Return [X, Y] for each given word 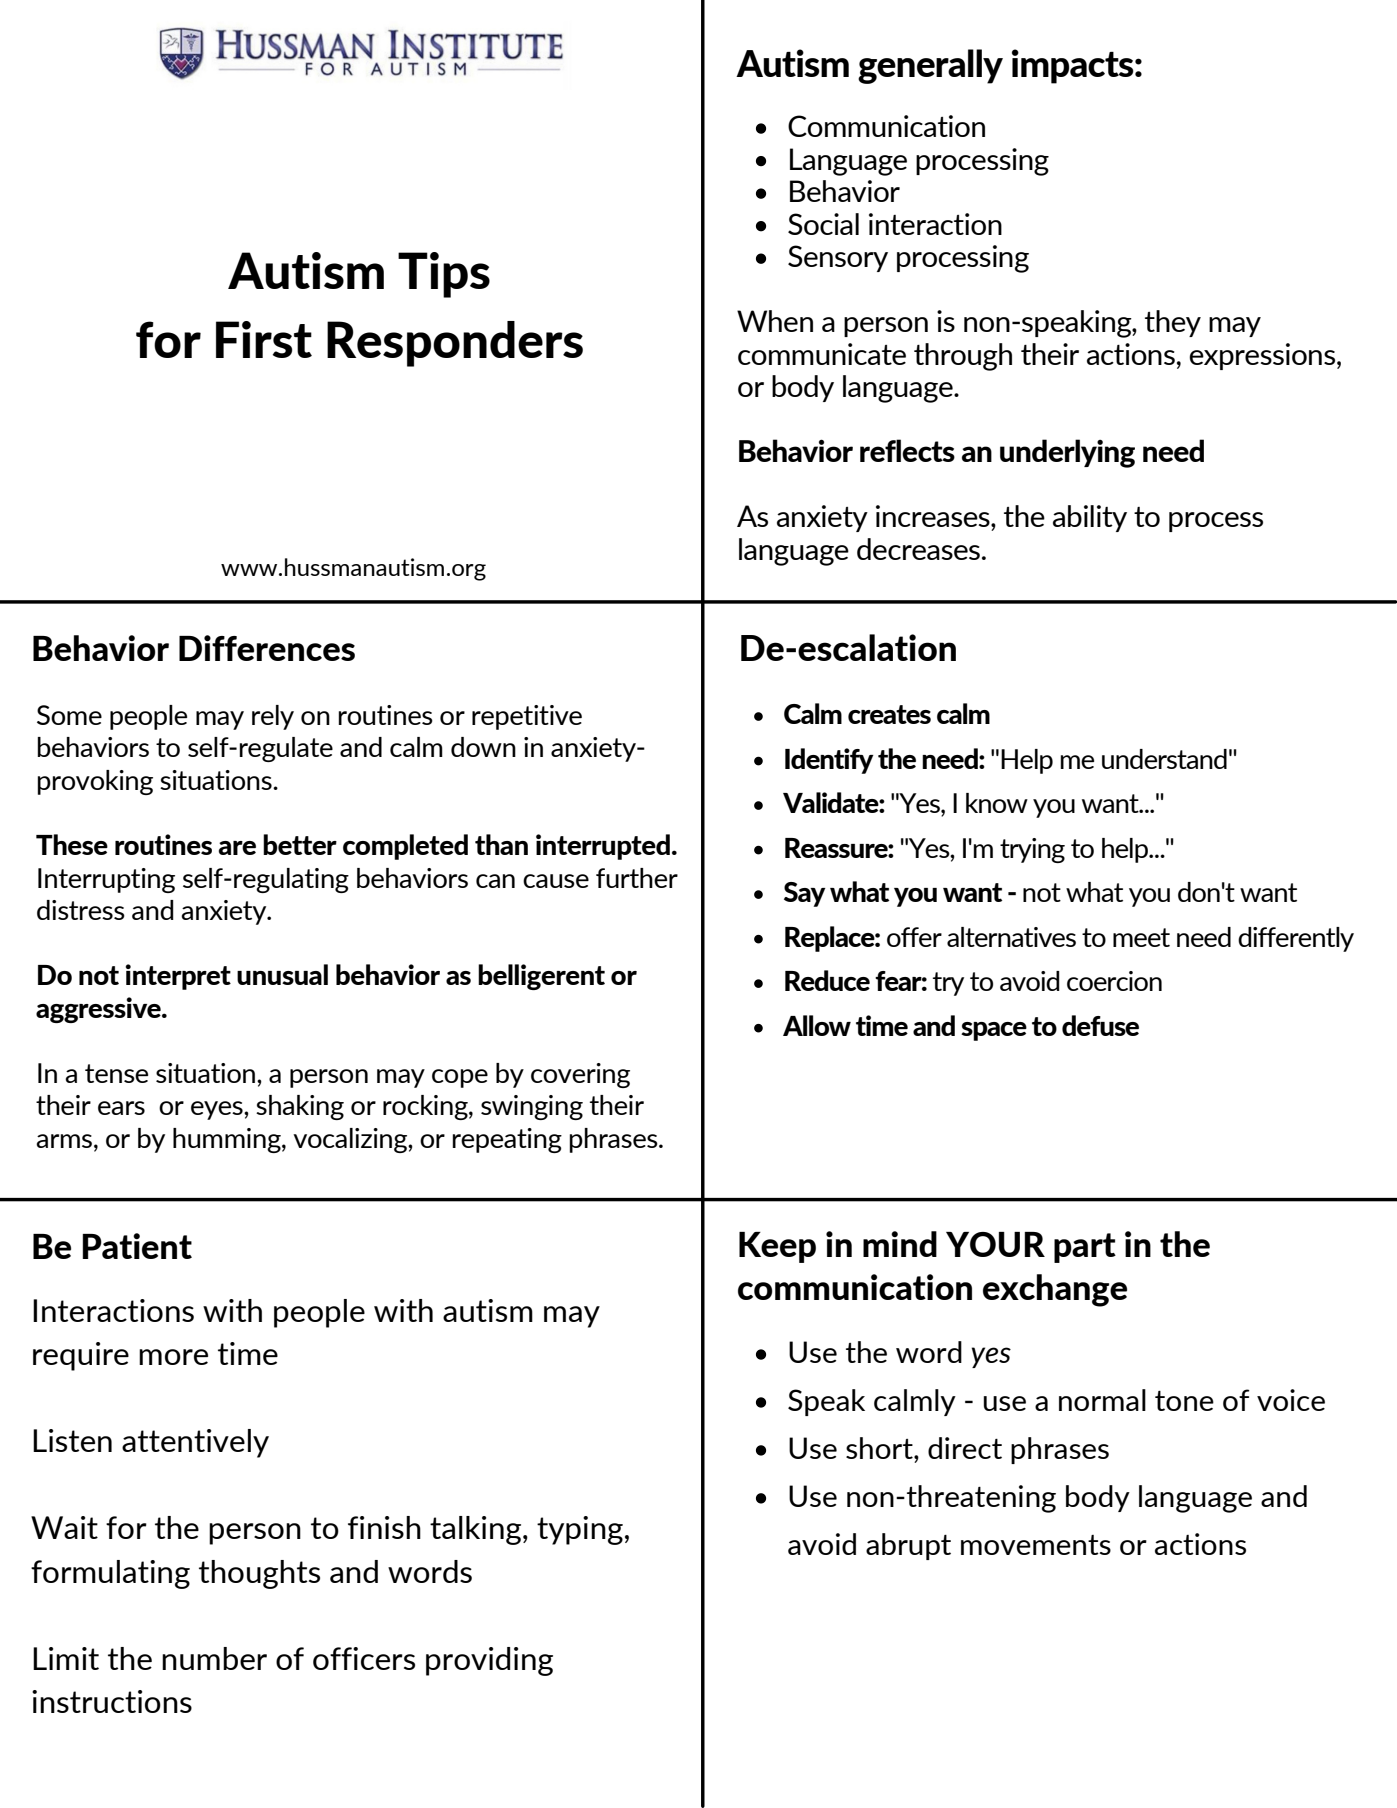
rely [273, 717]
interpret [178, 977]
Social [823, 224]
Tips [444, 275]
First [264, 339]
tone [1184, 1401]
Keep [777, 1247]
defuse [1100, 1025]
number [214, 1658]
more [173, 1357]
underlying [1067, 453]
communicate [822, 354]
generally [930, 66]
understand [1164, 759]
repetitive [527, 717]
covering [580, 1075]
